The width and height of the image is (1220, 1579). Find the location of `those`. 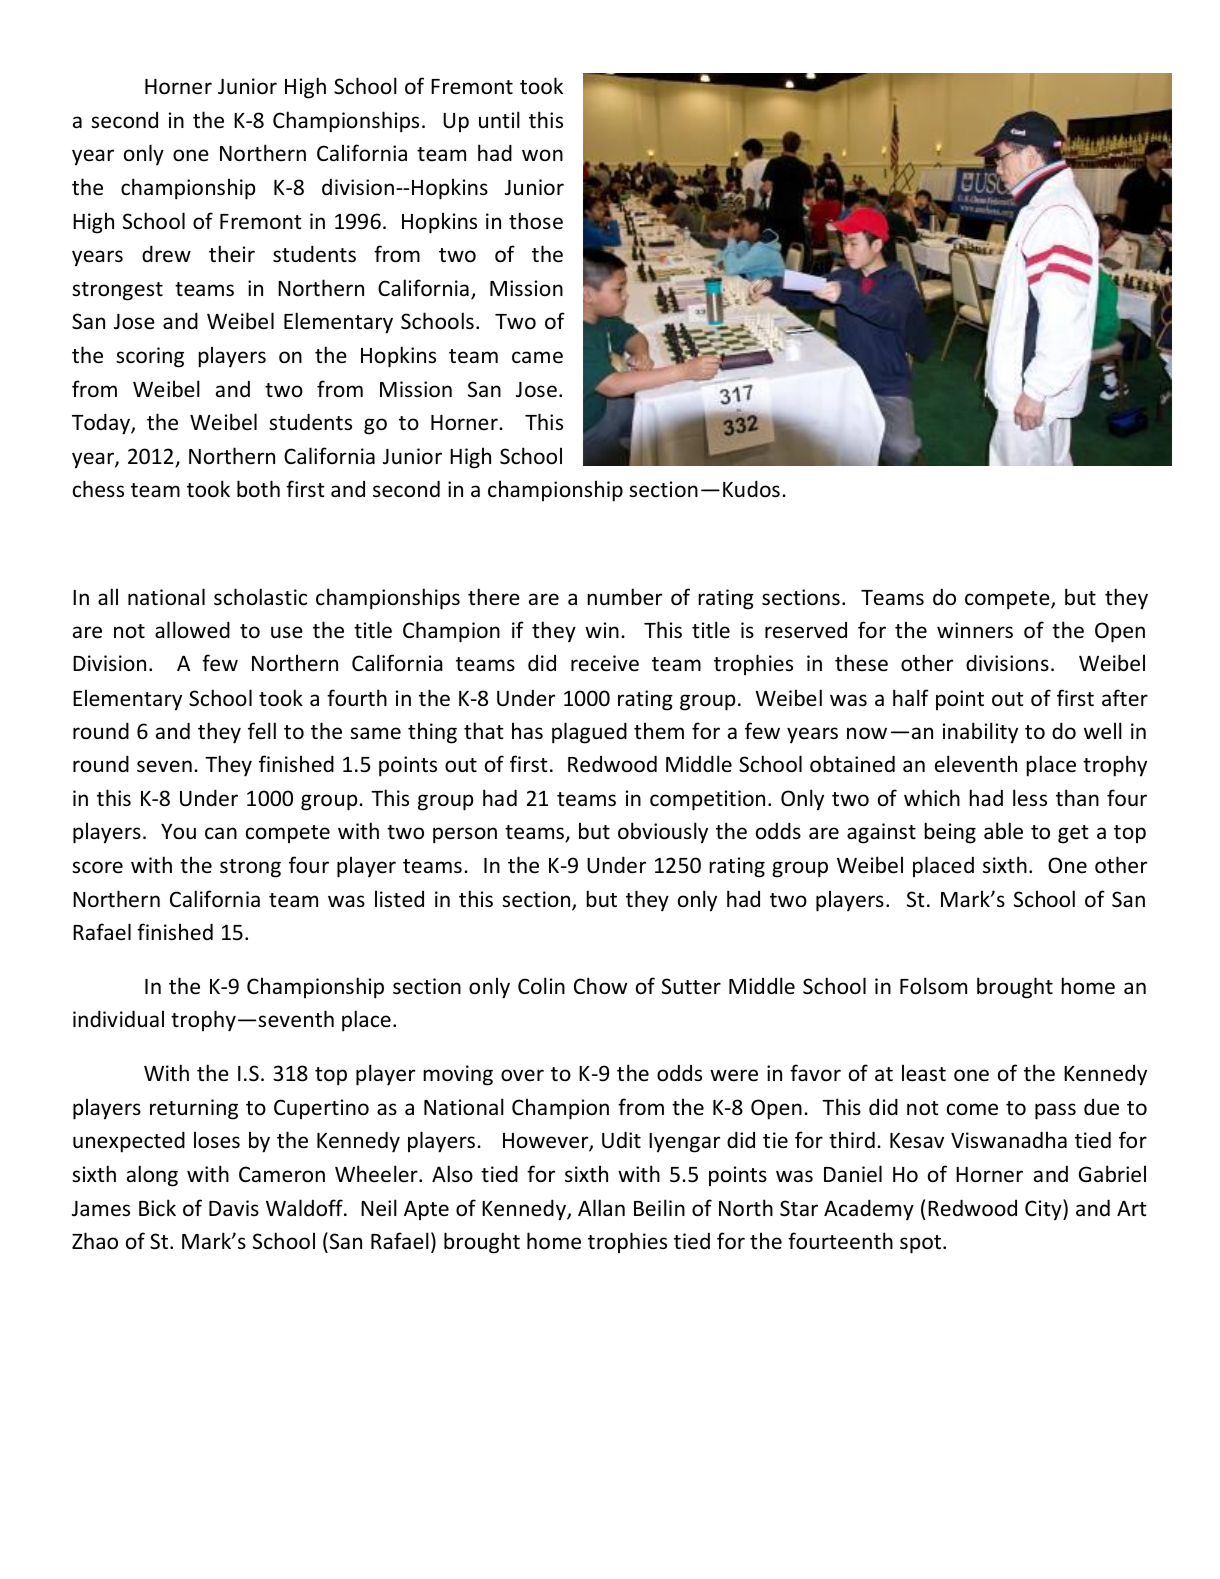

those is located at coordinates (536, 221).
